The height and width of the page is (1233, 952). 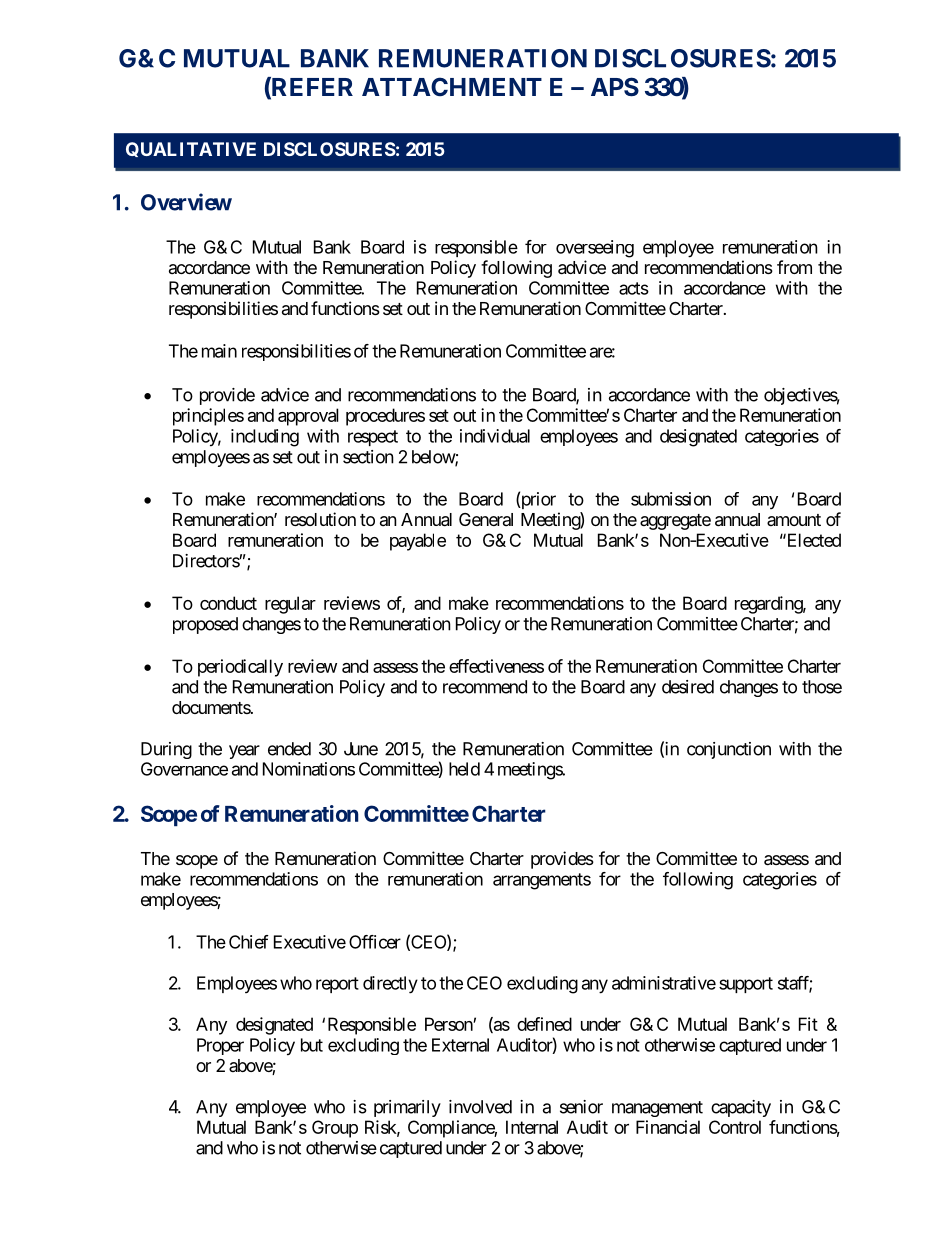 I want to click on APS, so click(x=615, y=87).
